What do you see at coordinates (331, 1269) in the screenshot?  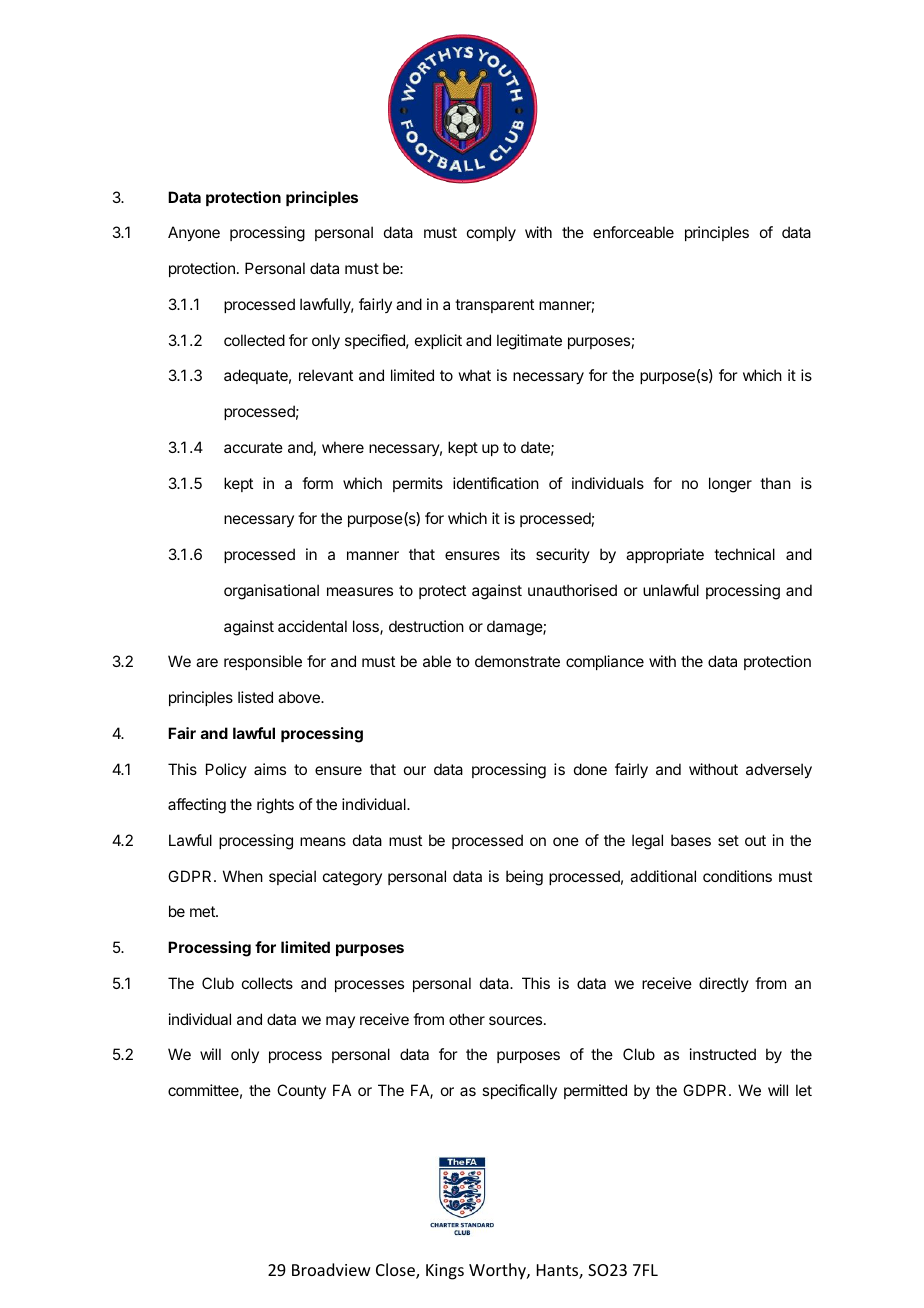 I see `Broadview` at bounding box center [331, 1269].
